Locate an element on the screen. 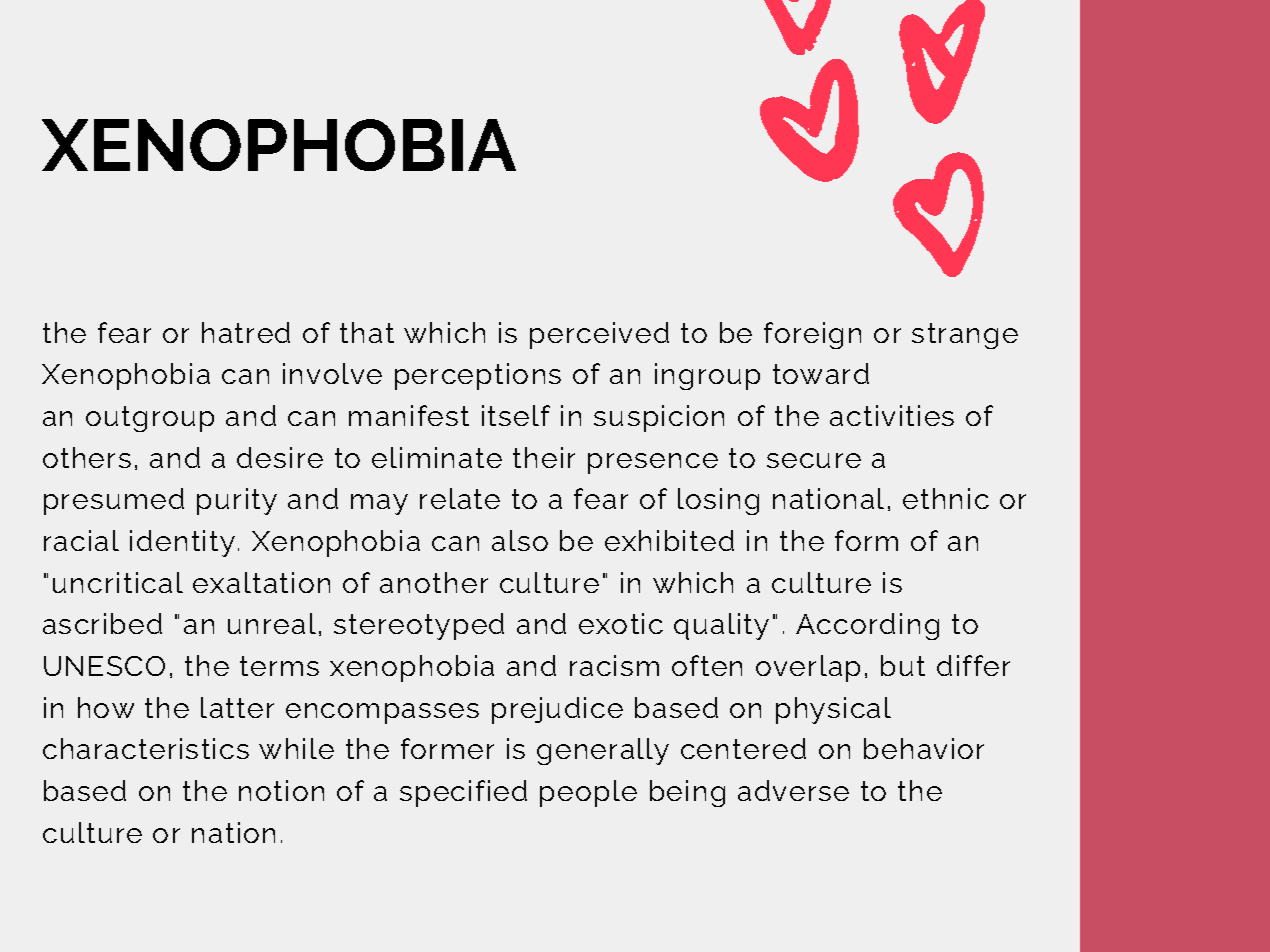 The height and width of the screenshot is (952, 1270). people is located at coordinates (588, 793).
